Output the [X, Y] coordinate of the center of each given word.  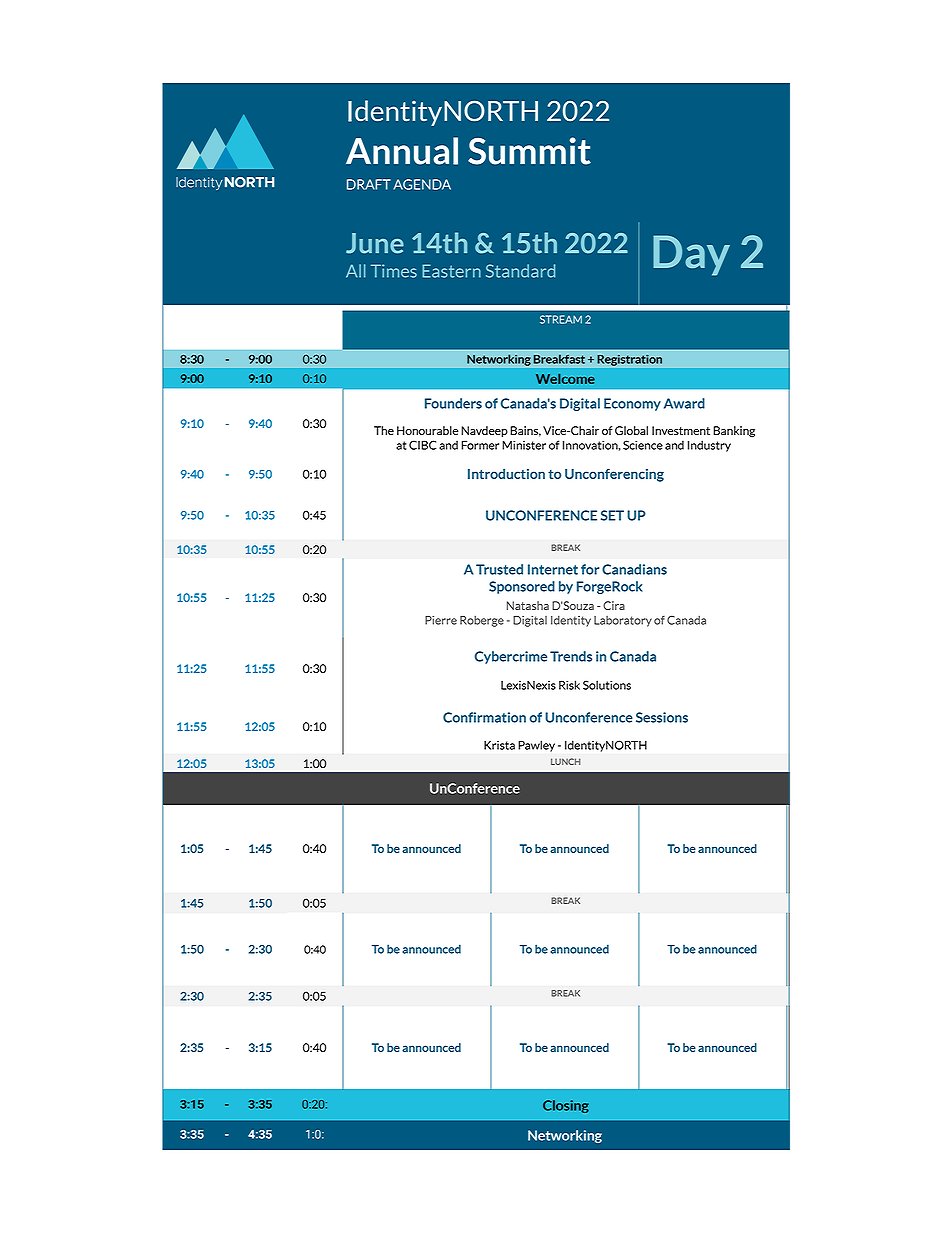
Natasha [528, 605]
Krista [499, 745]
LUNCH [566, 761]
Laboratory [623, 621]
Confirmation [484, 717]
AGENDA [422, 184]
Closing [566, 1106]
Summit [529, 151]
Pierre [441, 620]
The [384, 430]
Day [691, 255]
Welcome [565, 379]
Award [684, 403]
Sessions [662, 717]
